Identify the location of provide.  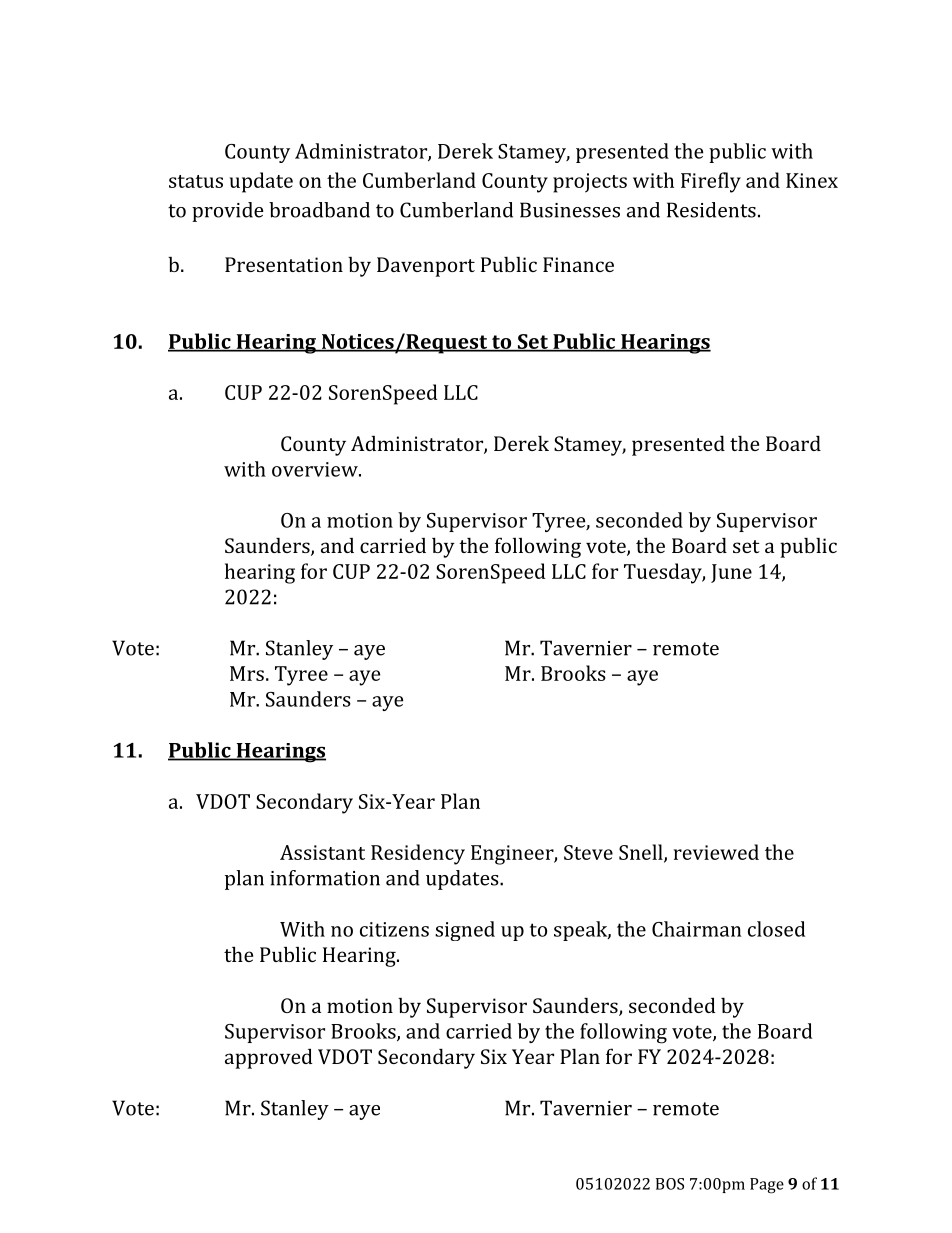
(228, 212).
